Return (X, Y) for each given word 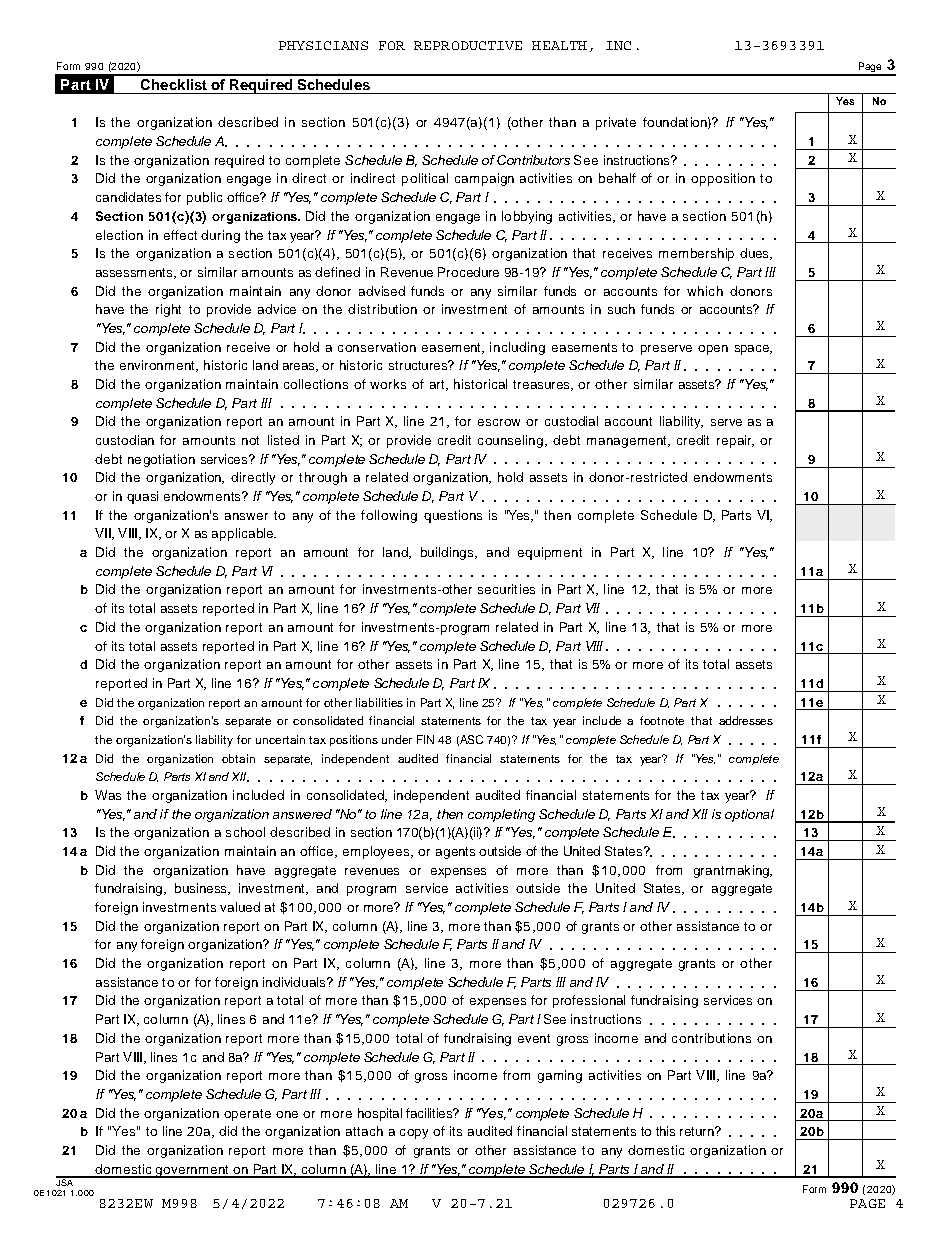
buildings (448, 553)
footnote (662, 720)
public (204, 198)
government (192, 1171)
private (616, 123)
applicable (243, 534)
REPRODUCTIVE (468, 45)
